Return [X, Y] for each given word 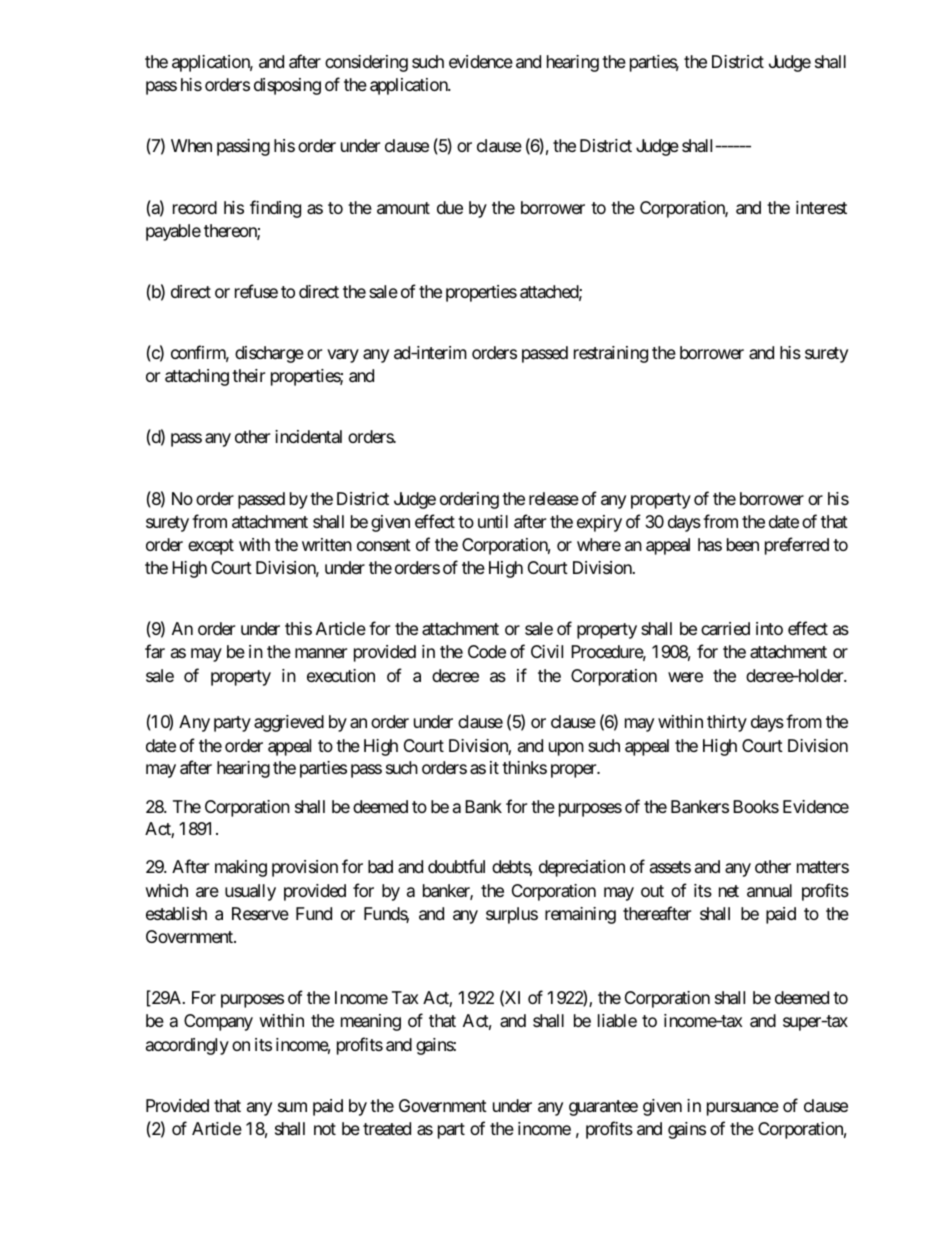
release [554, 499]
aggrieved [289, 723]
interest [821, 207]
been [743, 544]
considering [366, 63]
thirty [727, 723]
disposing [287, 86]
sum [292, 1107]
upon [566, 749]
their [248, 375]
